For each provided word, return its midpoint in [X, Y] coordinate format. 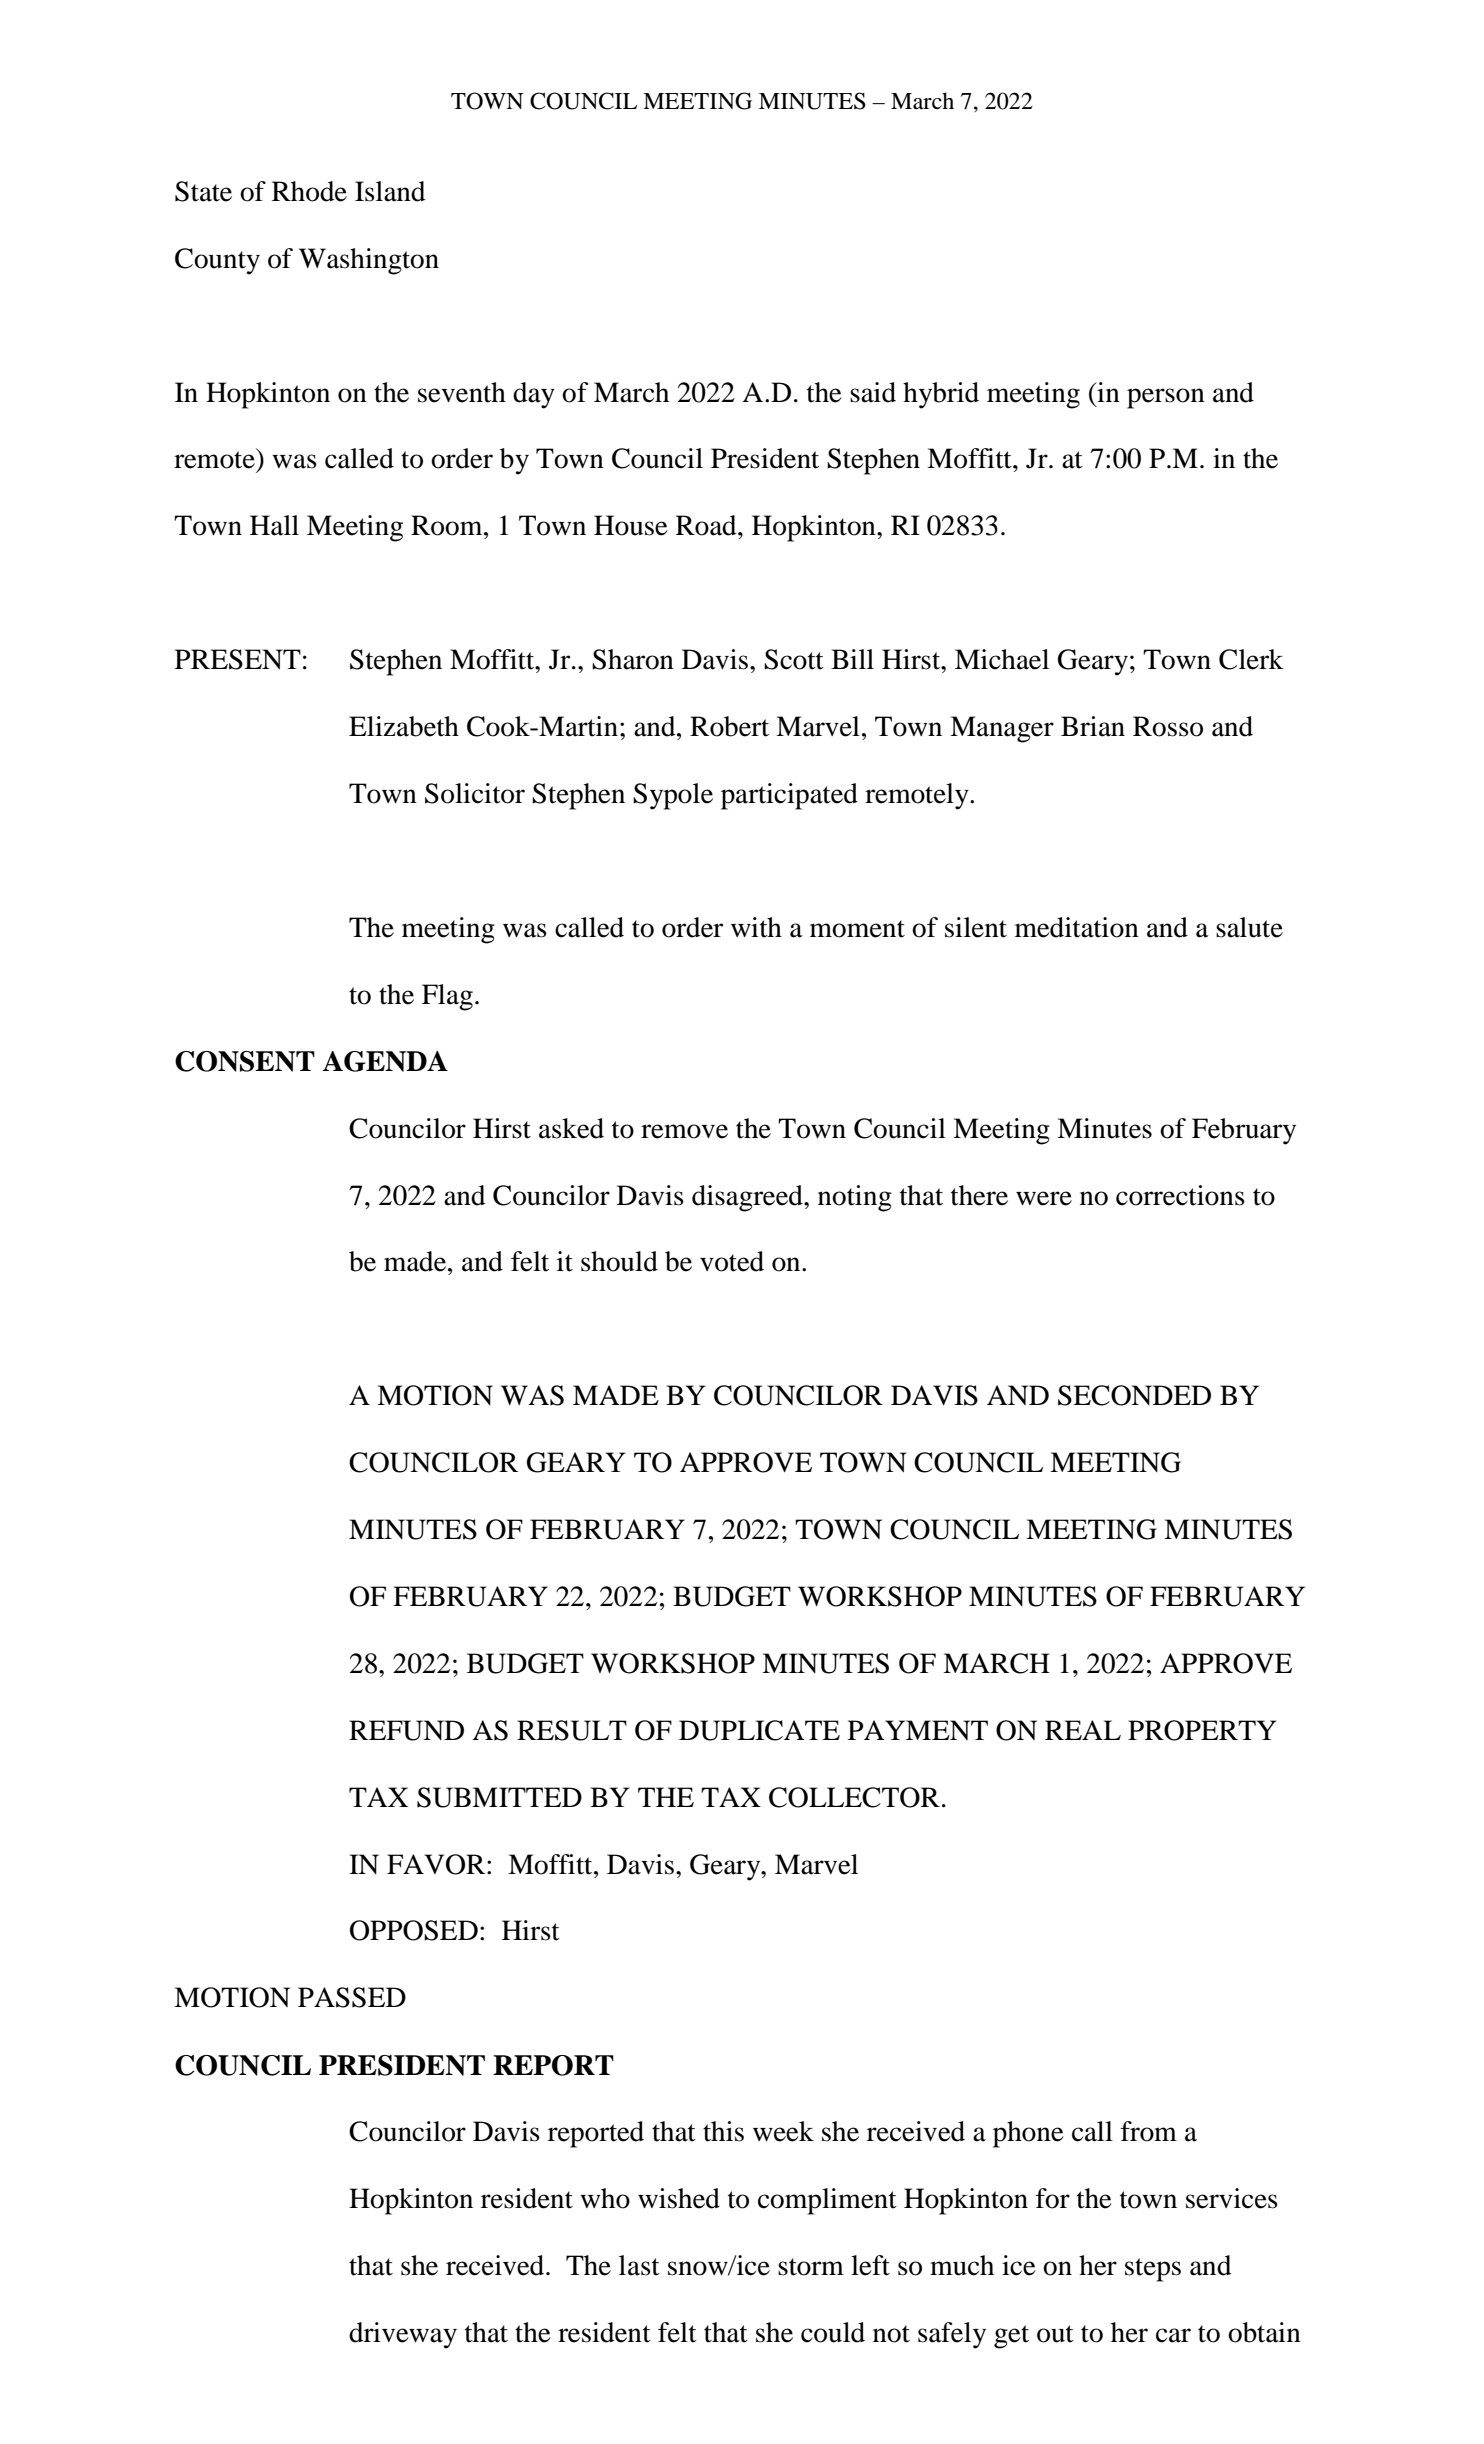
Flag [447, 997]
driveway [403, 2335]
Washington [369, 261]
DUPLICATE [759, 1730]
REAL [1083, 1730]
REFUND [406, 1730]
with [756, 927]
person [1166, 398]
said [873, 392]
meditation [1077, 927]
